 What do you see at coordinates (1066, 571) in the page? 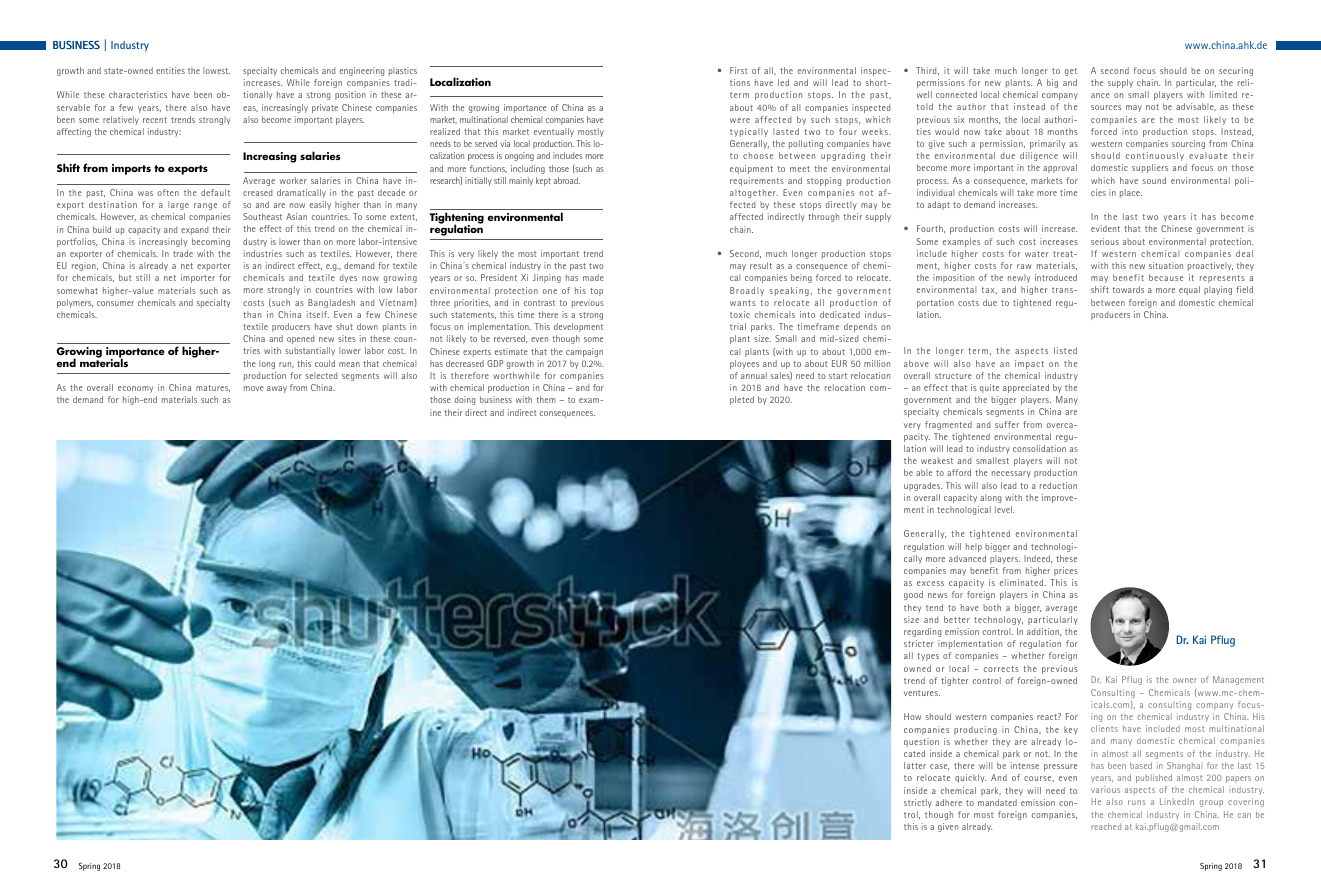
I see `prices` at bounding box center [1066, 571].
